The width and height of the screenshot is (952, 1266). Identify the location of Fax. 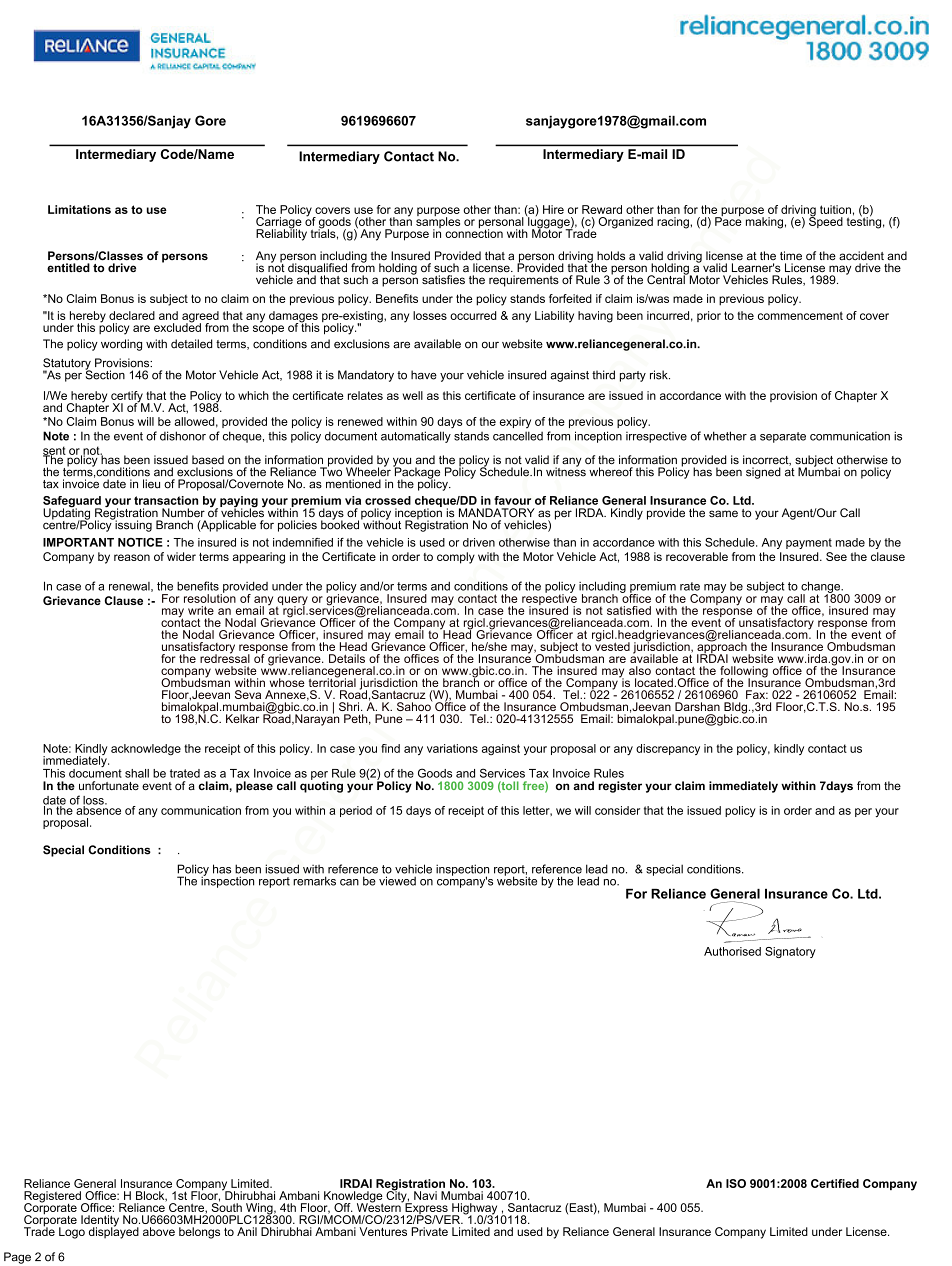
(757, 694).
